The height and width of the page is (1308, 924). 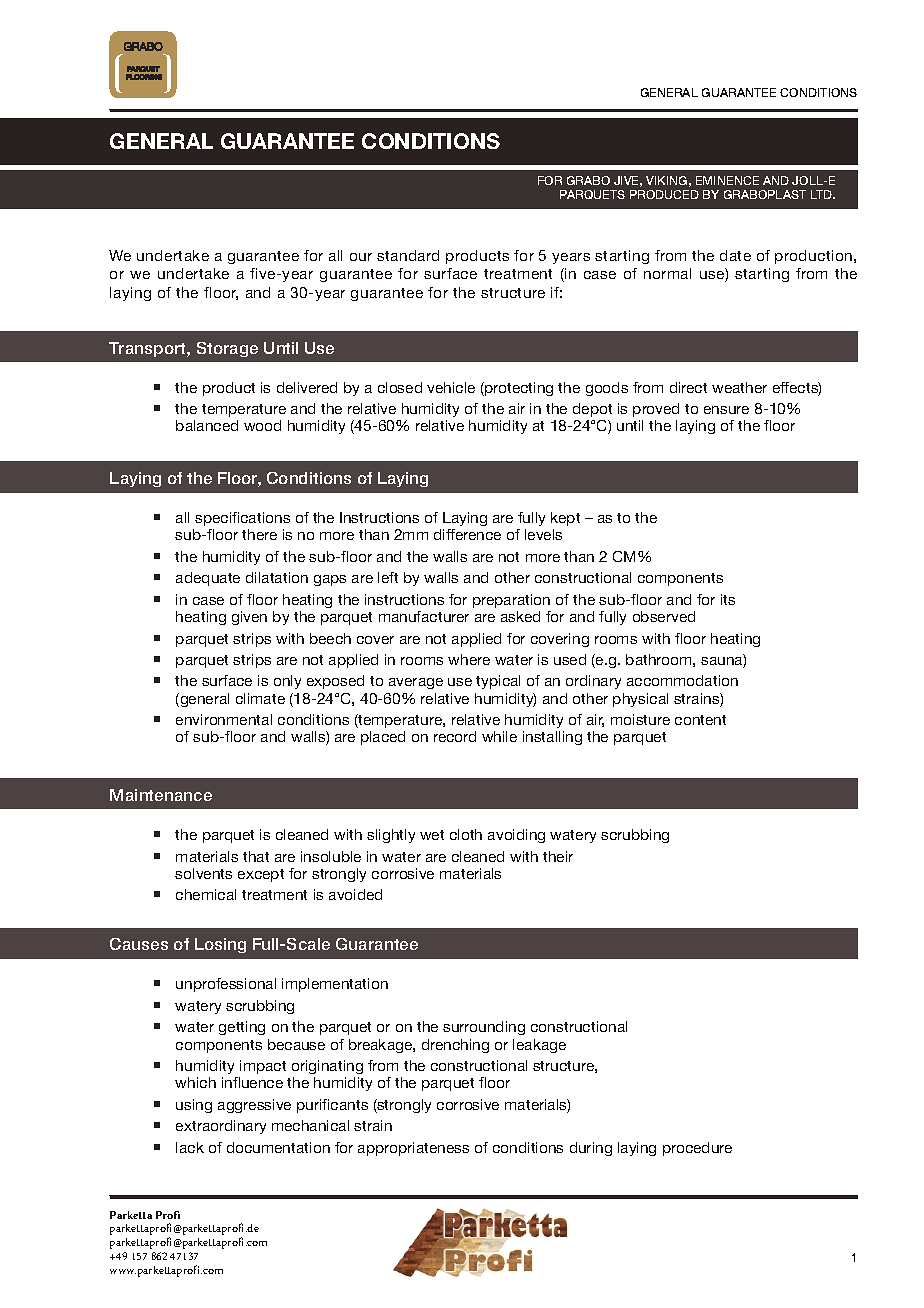 What do you see at coordinates (361, 257) in the page?
I see `our` at bounding box center [361, 257].
